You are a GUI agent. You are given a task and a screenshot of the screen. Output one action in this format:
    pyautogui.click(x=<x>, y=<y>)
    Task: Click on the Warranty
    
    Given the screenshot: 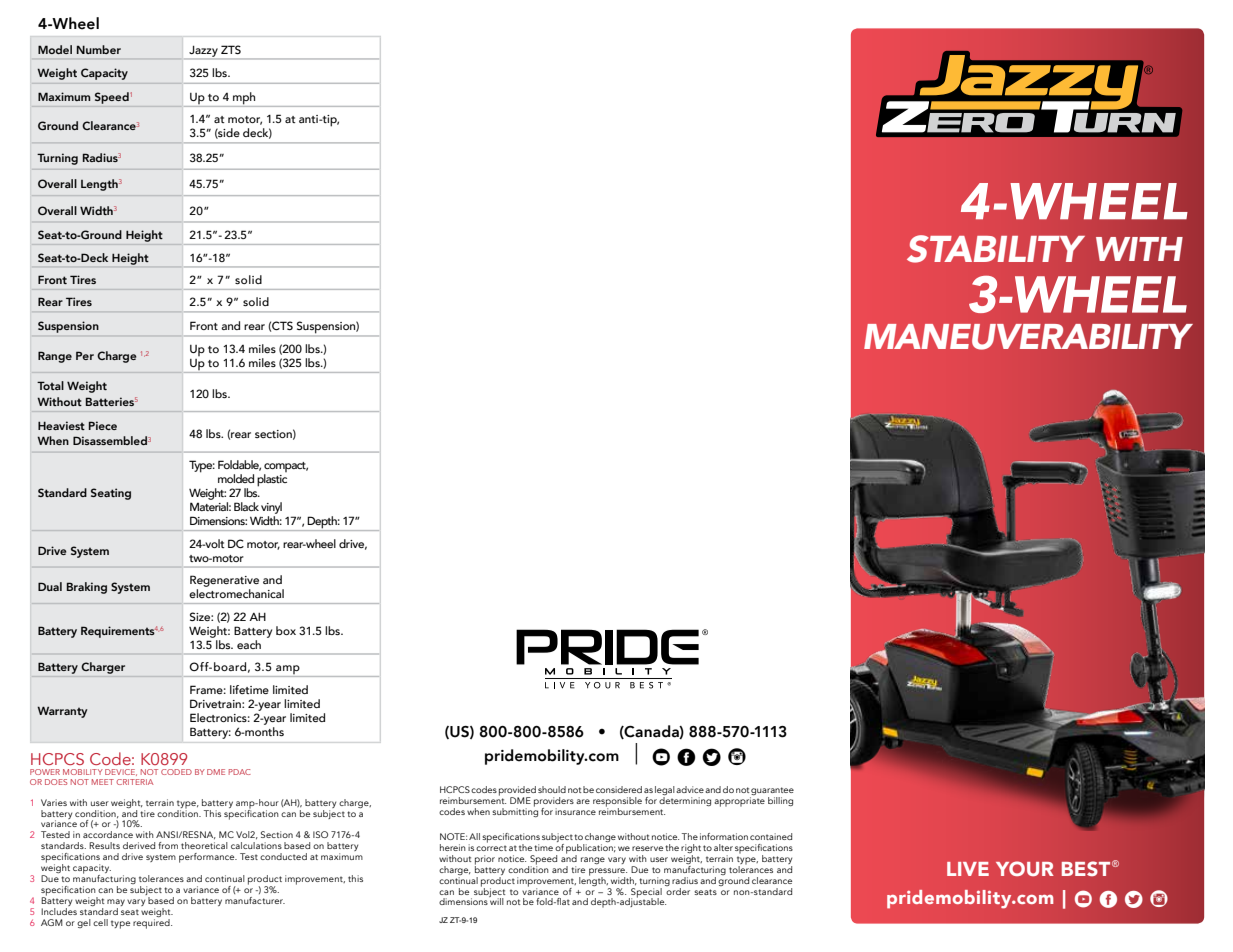 What is the action you would take?
    pyautogui.click(x=62, y=712)
